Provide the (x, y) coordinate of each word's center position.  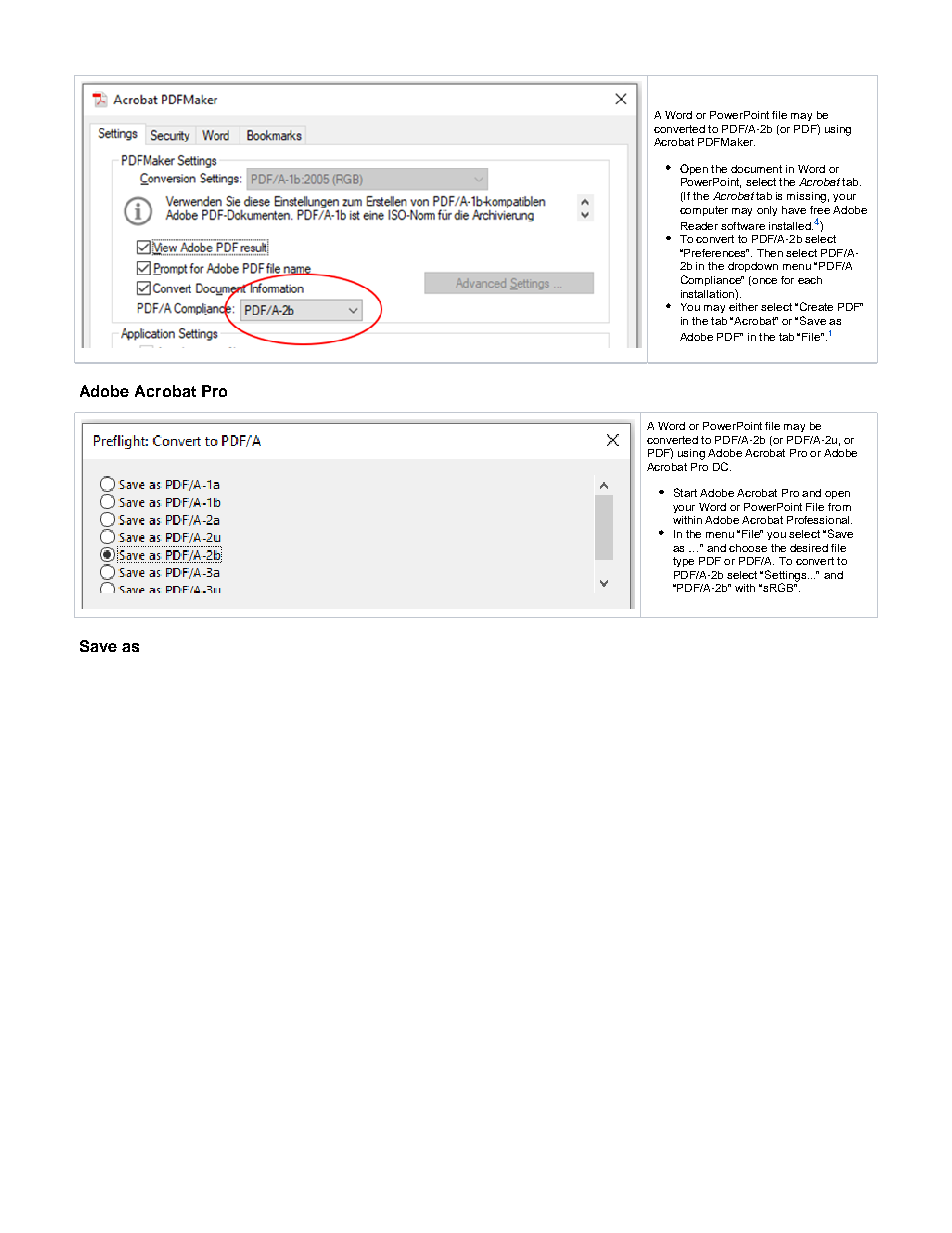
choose (748, 548)
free (820, 210)
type (683, 562)
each (810, 280)
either (743, 307)
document (756, 169)
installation (708, 293)
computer (704, 211)
